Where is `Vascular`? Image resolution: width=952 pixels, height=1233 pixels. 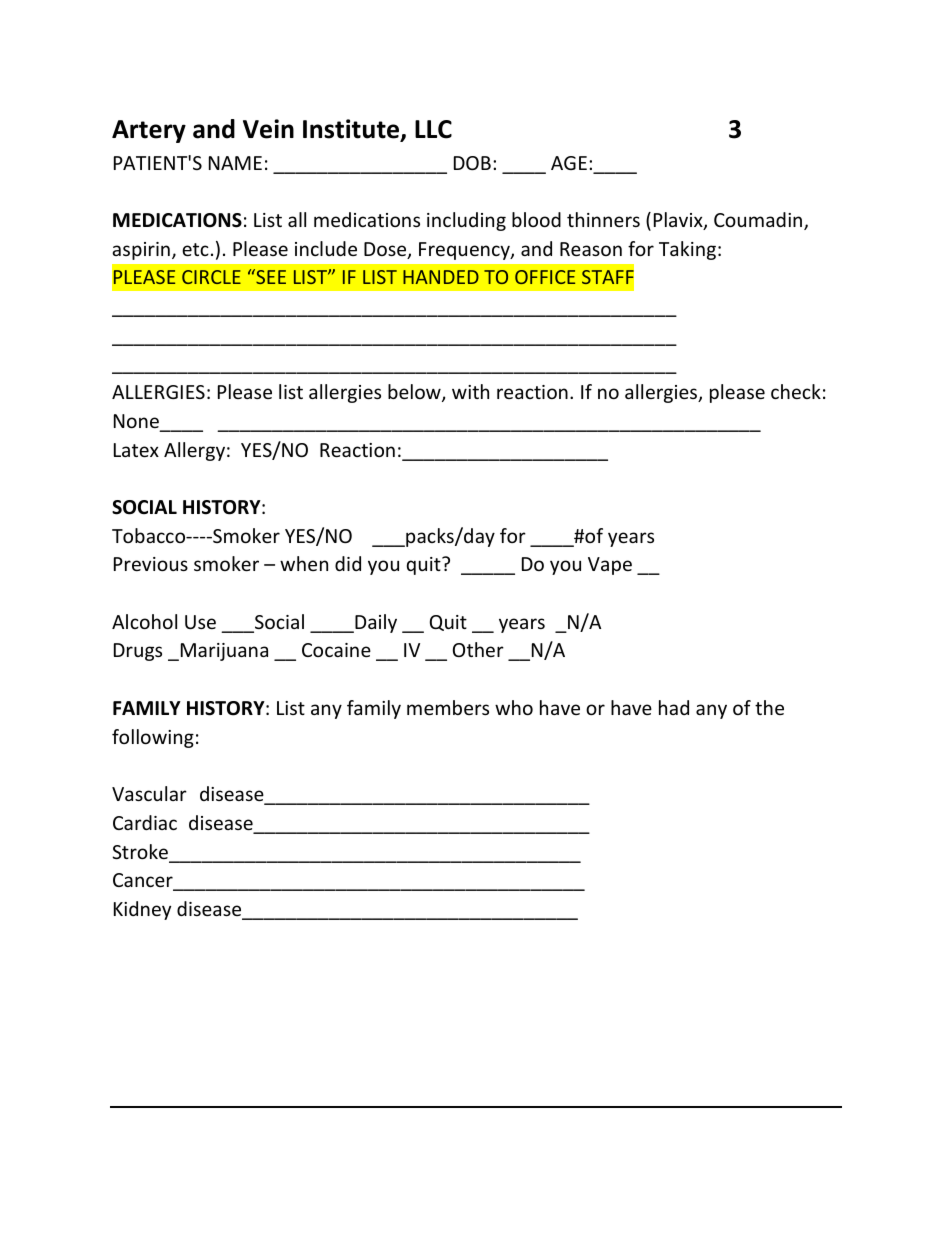 Vascular is located at coordinates (149, 793).
